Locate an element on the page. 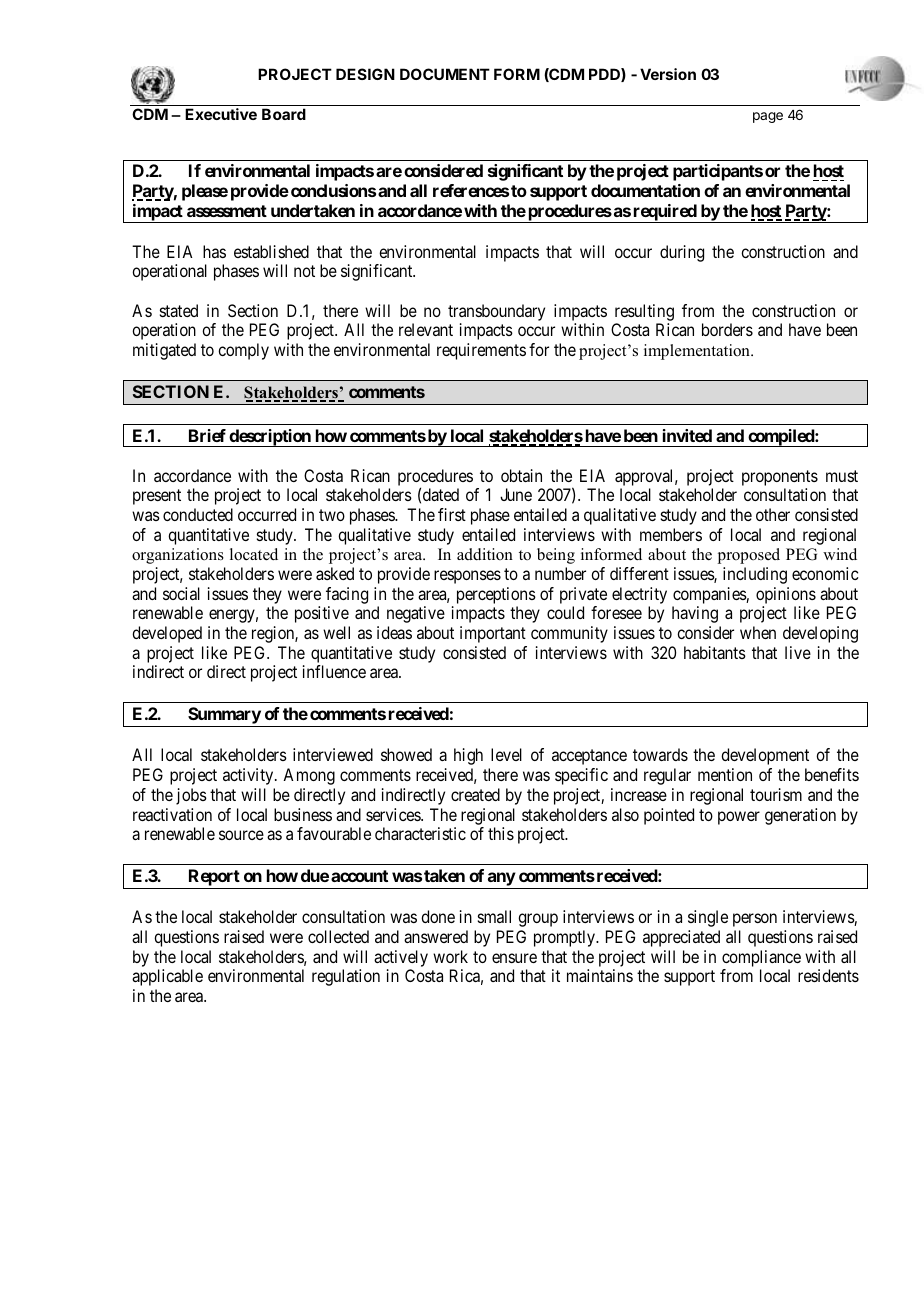 The width and height of the image is (924, 1308). borders is located at coordinates (727, 329).
